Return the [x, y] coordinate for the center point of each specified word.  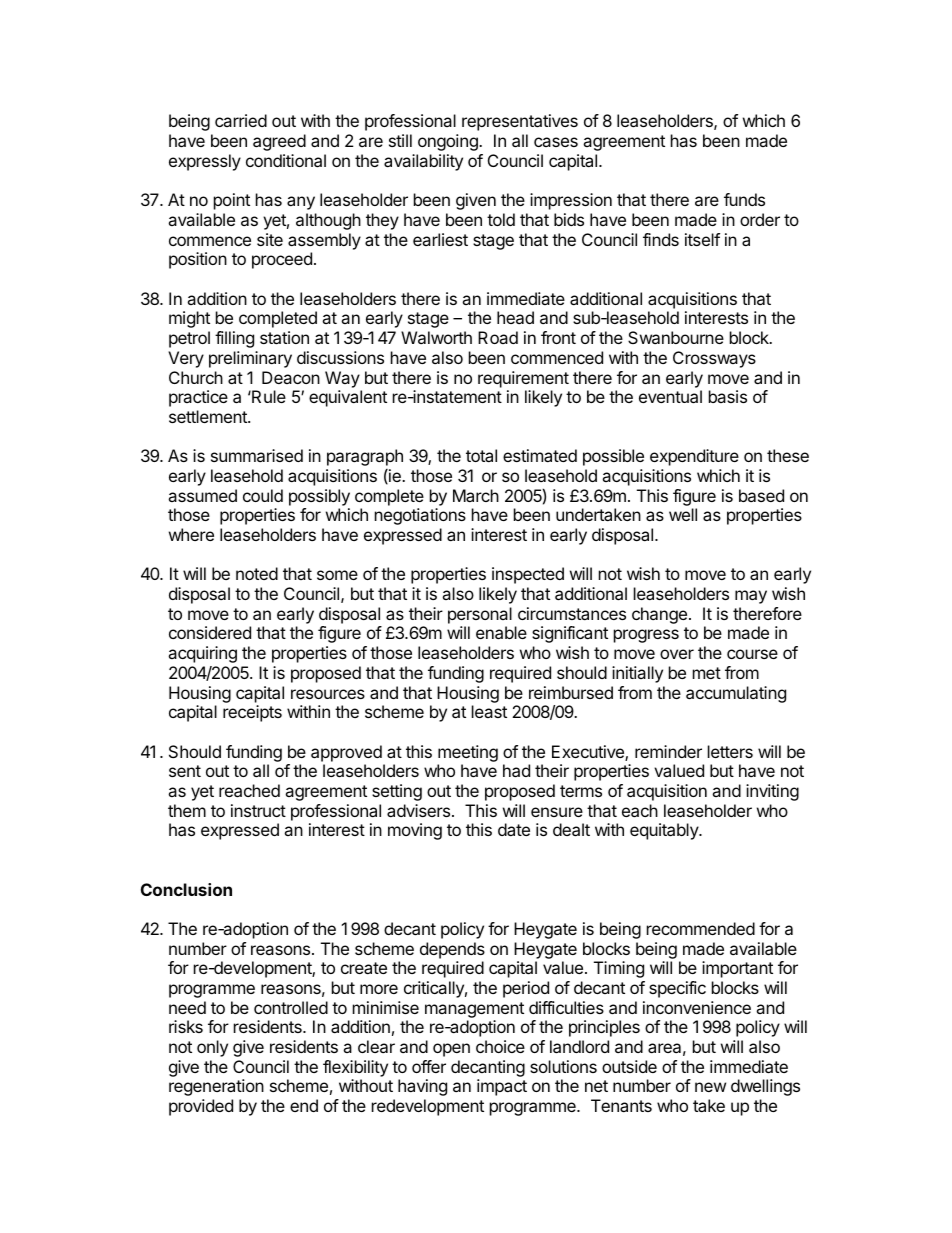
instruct [258, 810]
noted [257, 573]
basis [728, 396]
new [710, 1087]
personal [480, 615]
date [514, 829]
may [751, 597]
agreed [279, 142]
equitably [665, 831]
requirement [523, 379]
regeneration [216, 1087]
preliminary [250, 359]
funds [744, 199]
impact [502, 1087]
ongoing [449, 142]
